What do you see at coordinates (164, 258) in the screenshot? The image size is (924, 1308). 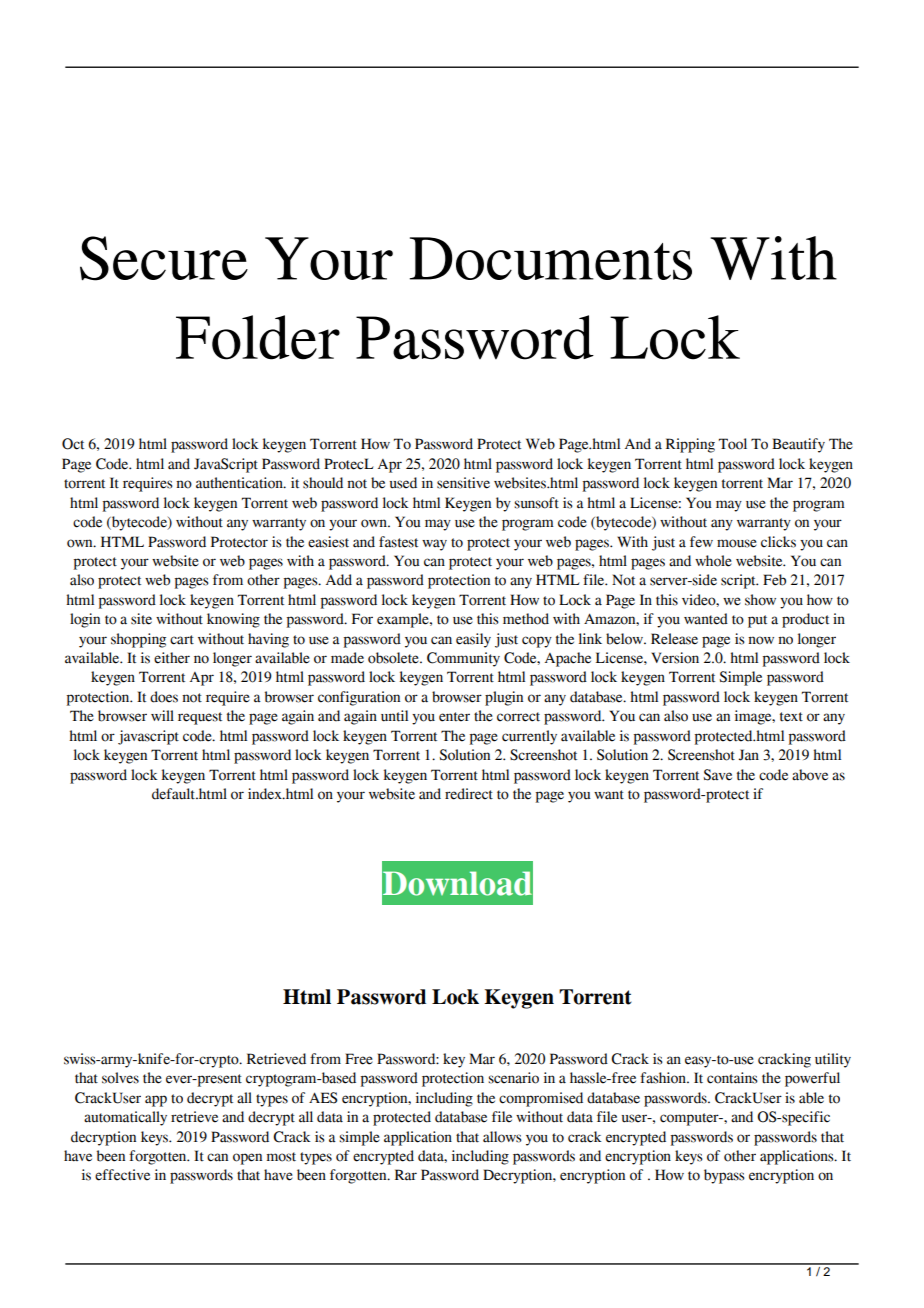 I see `Secure` at bounding box center [164, 258].
